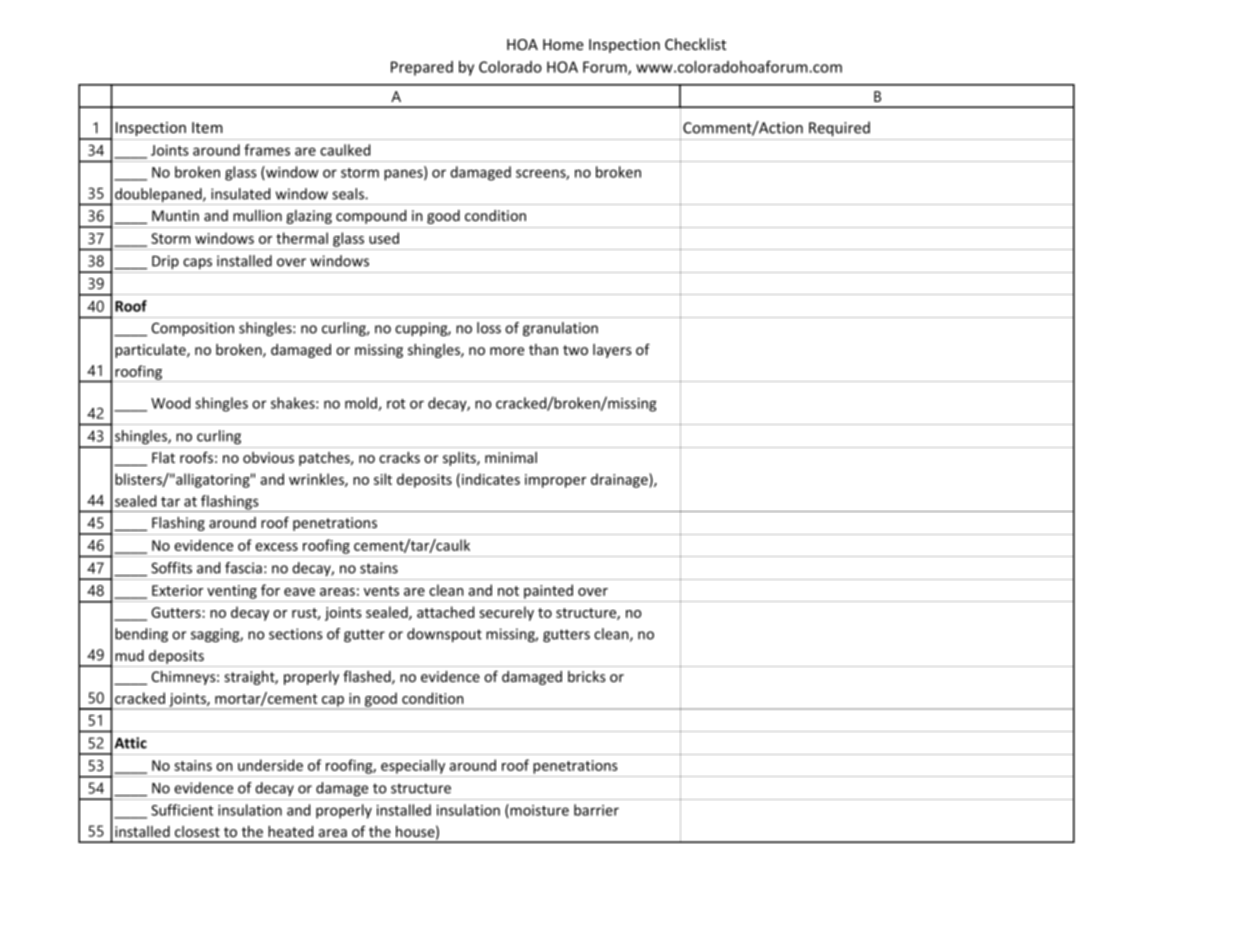  What do you see at coordinates (182, 810) in the screenshot?
I see `Sufficient` at bounding box center [182, 810].
